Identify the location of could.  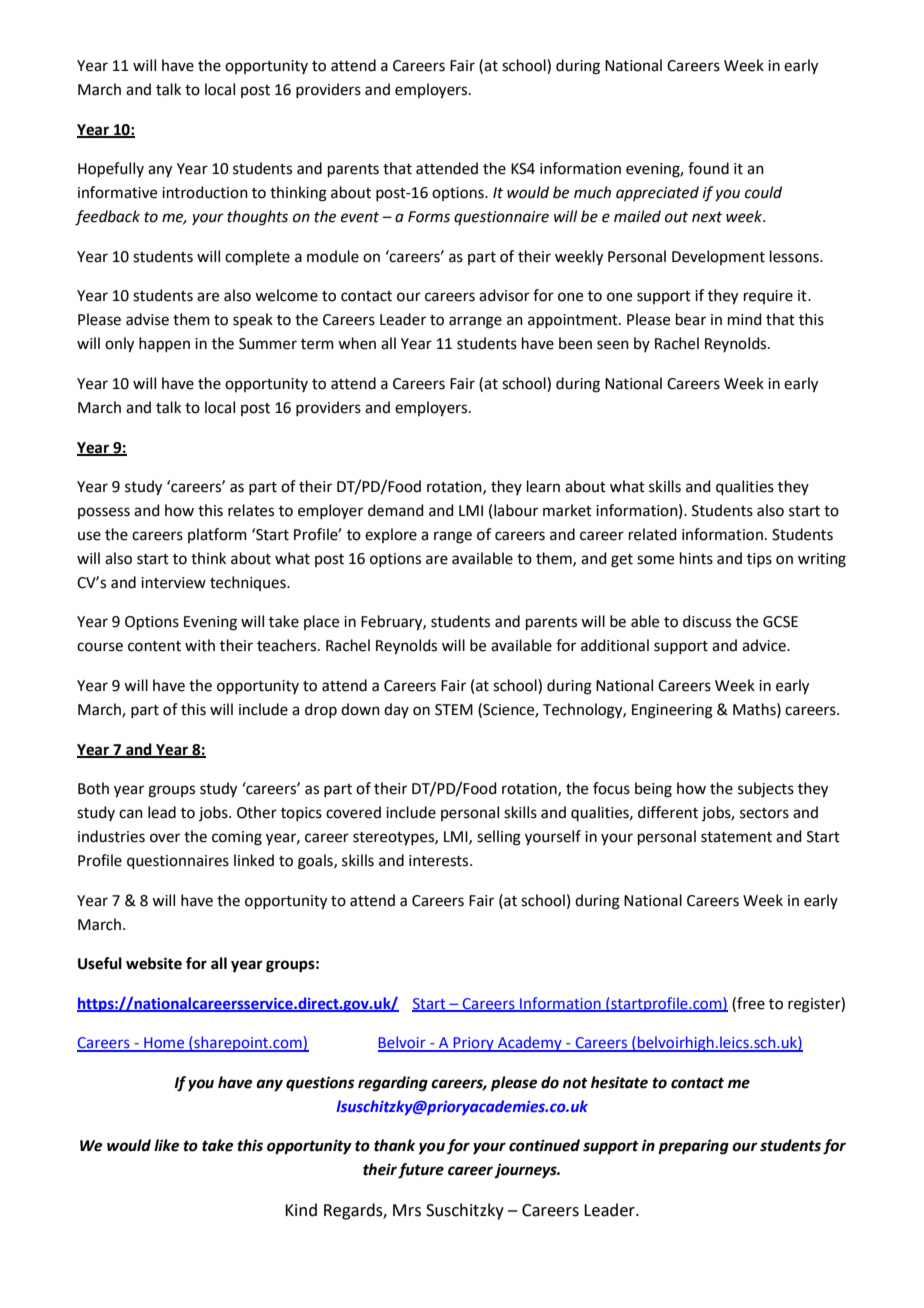
(763, 192).
